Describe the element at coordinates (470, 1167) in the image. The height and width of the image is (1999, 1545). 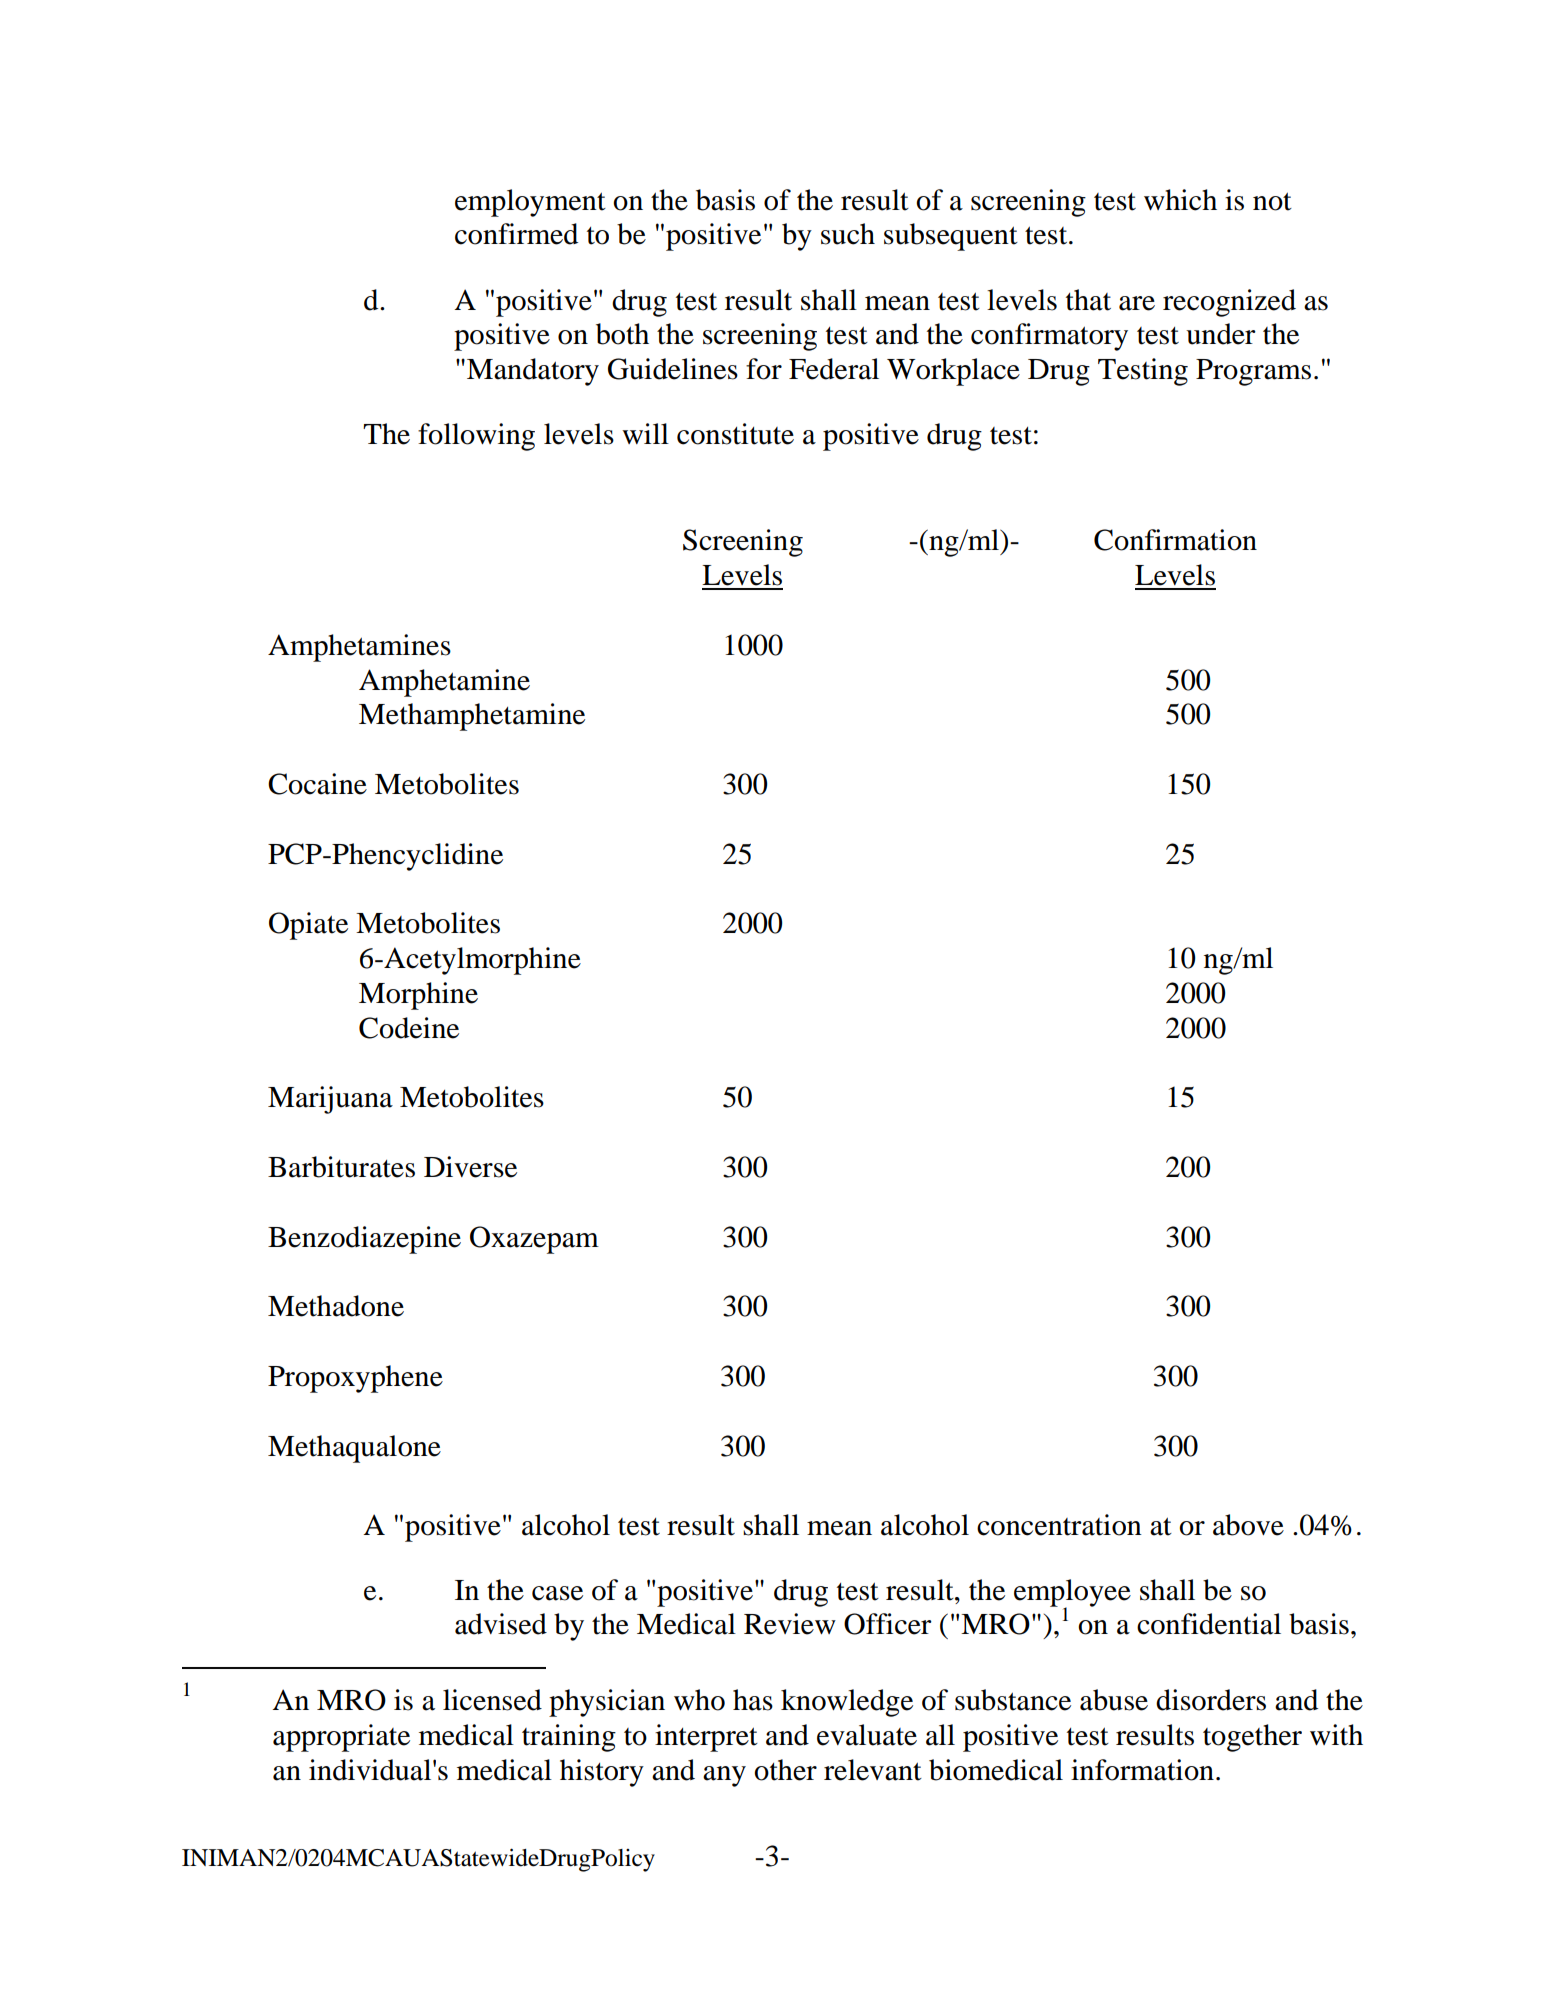
I see `Diverse` at that location.
